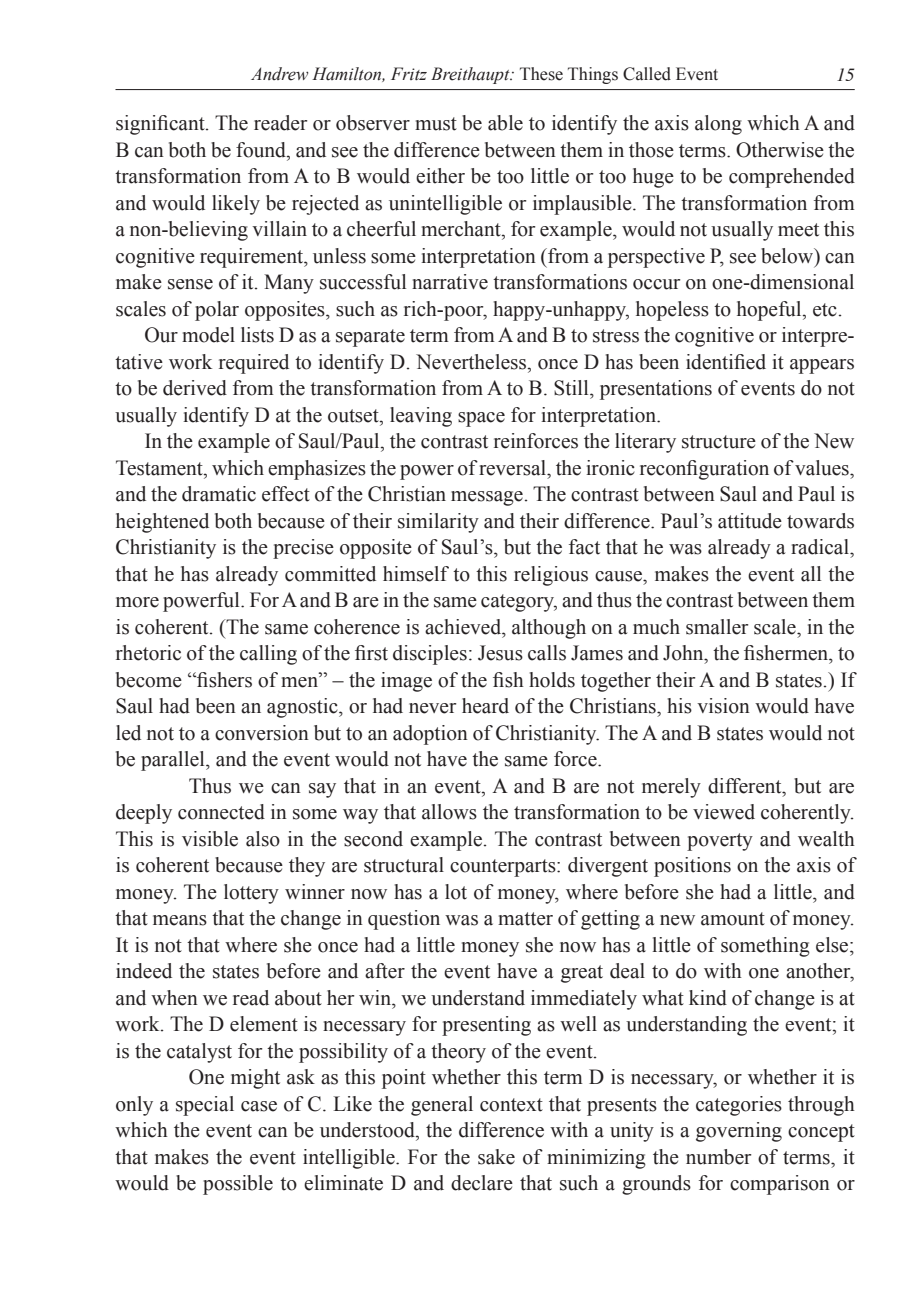 This screenshot has width=924, height=1300. Describe the element at coordinates (195, 388) in the screenshot. I see `derived` at that location.
